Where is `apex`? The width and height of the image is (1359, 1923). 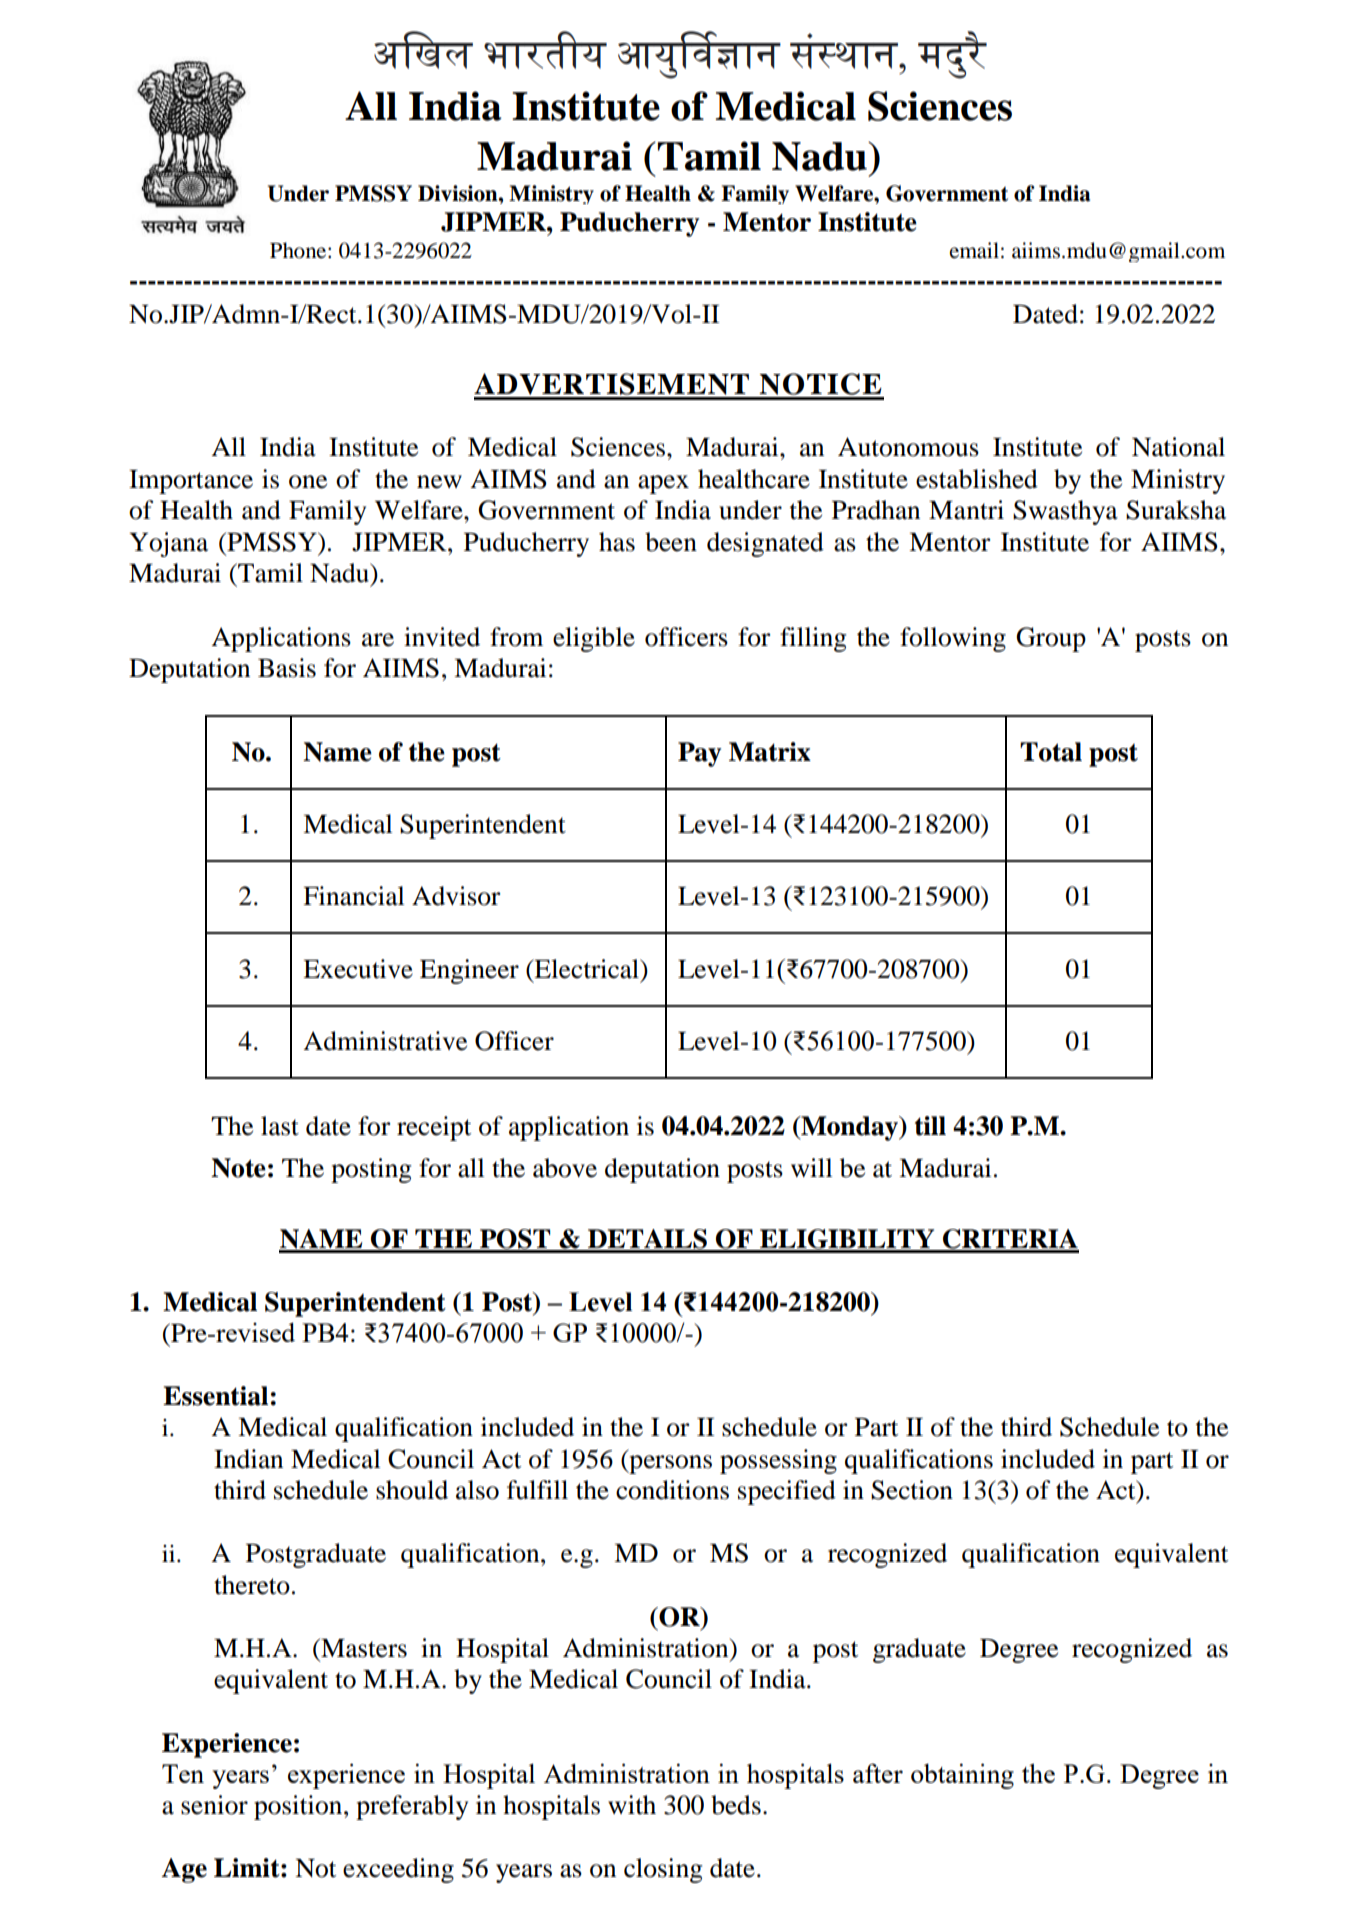 apex is located at coordinates (663, 484).
